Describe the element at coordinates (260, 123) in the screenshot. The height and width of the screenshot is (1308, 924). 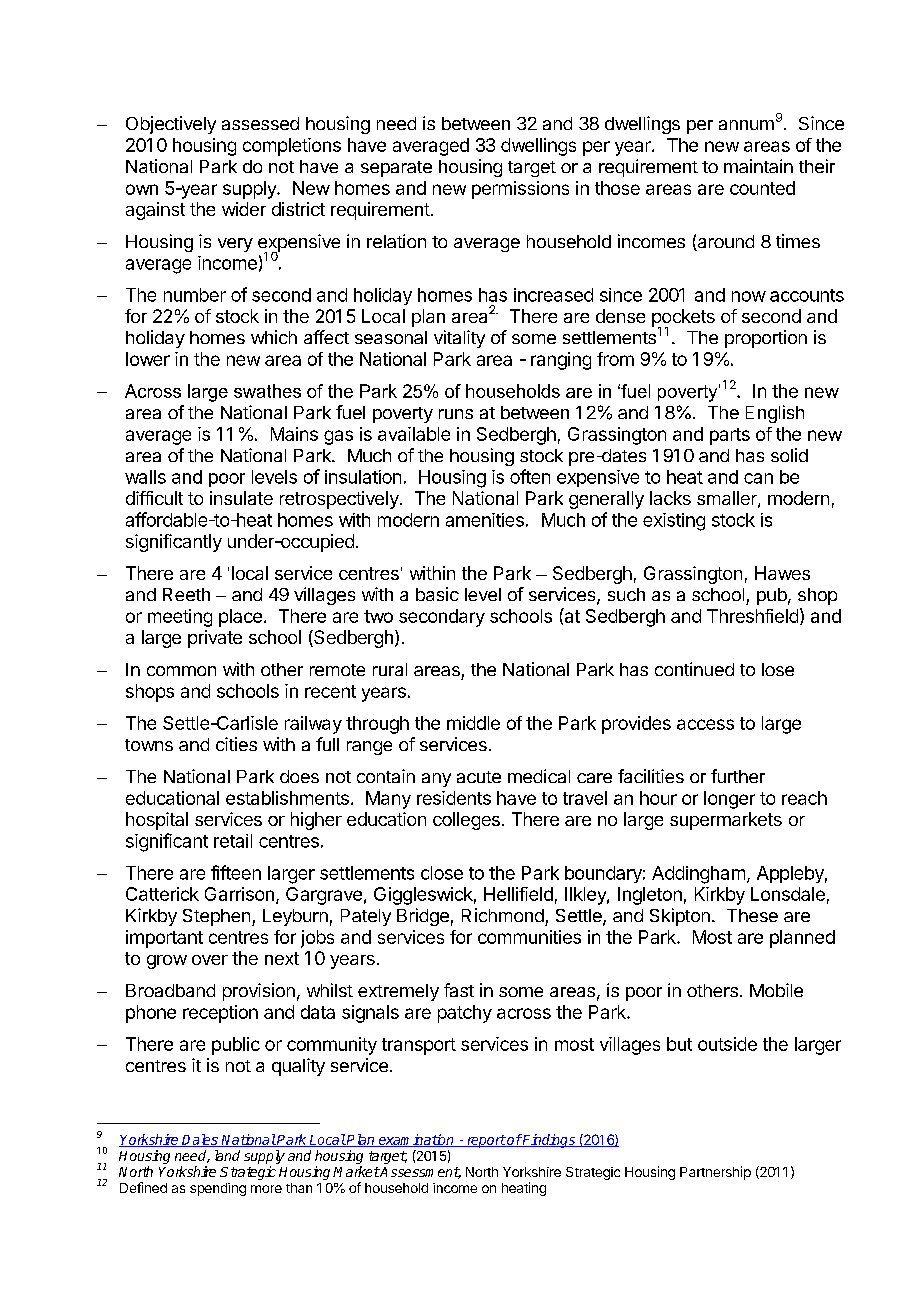
I see `assessed` at that location.
